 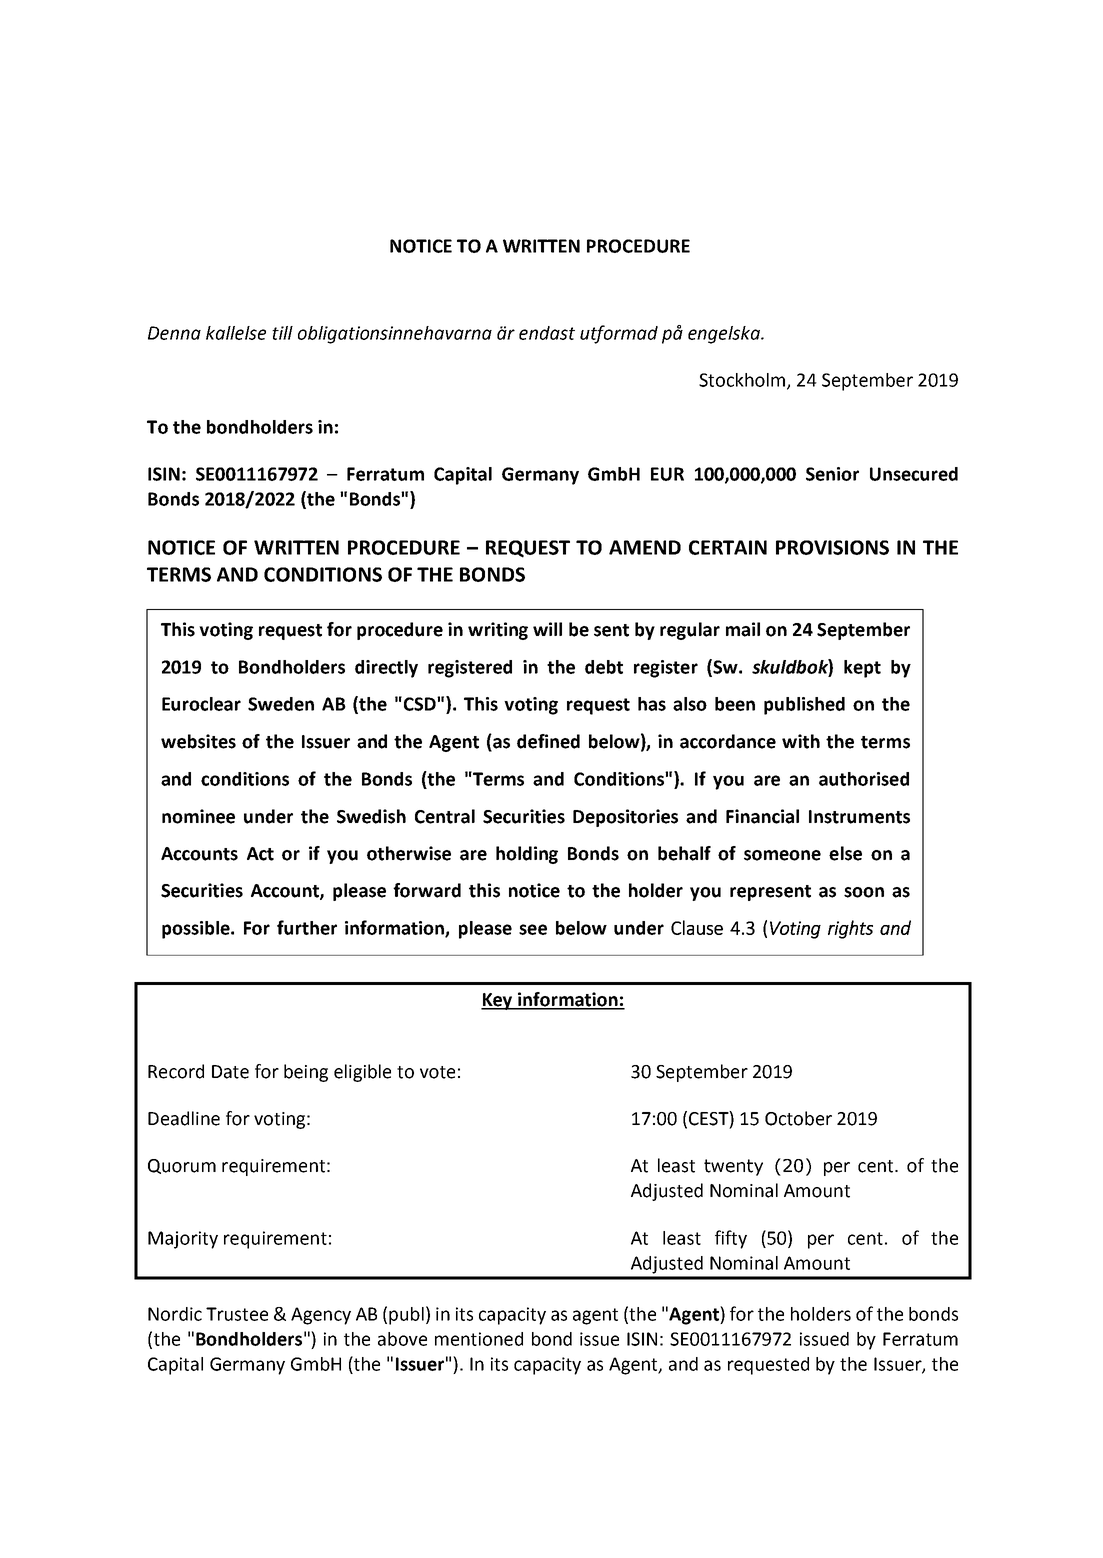 What do you see at coordinates (742, 380) in the screenshot?
I see `Stockholm` at bounding box center [742, 380].
